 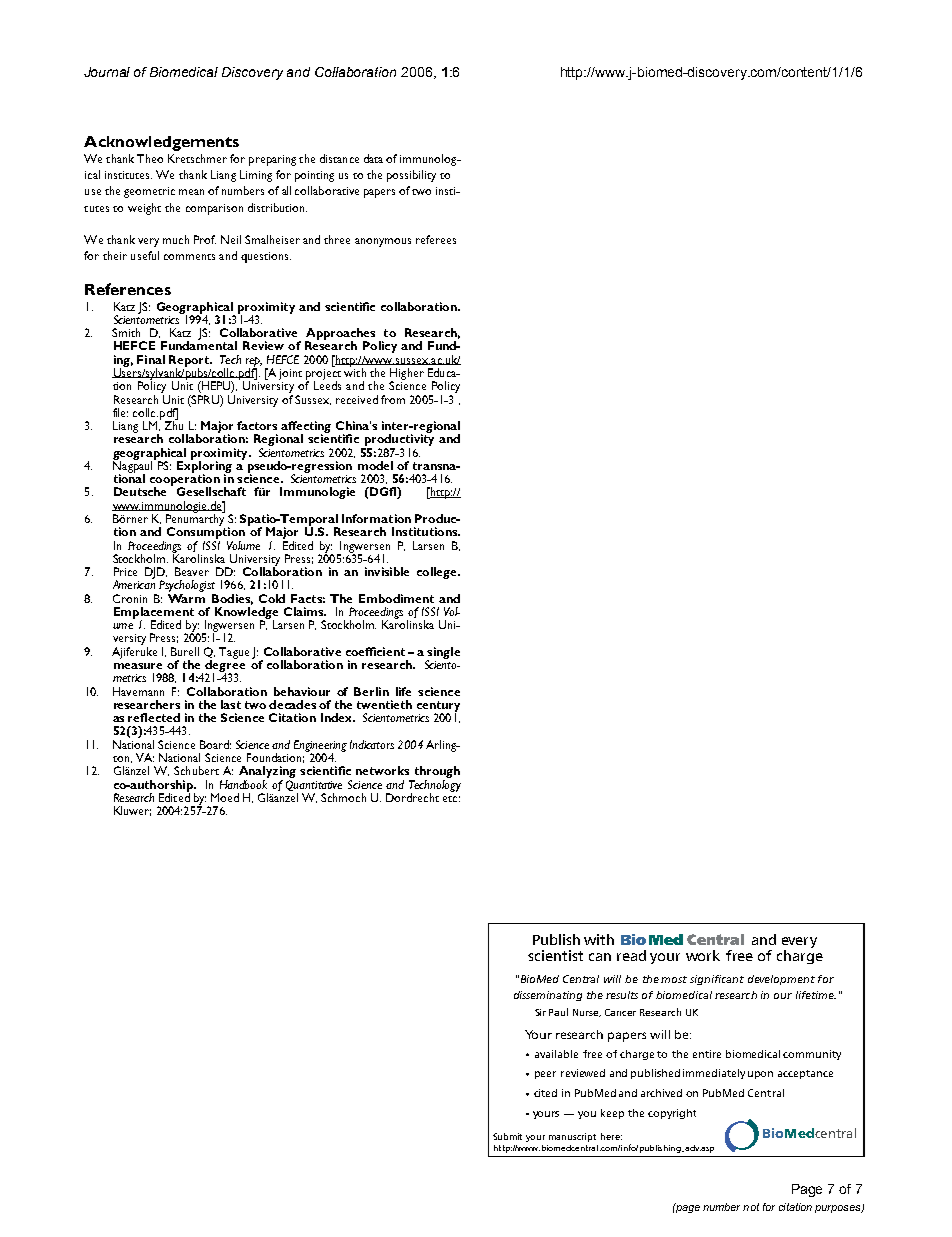 What do you see at coordinates (150, 158) in the page?
I see `Theo` at bounding box center [150, 158].
